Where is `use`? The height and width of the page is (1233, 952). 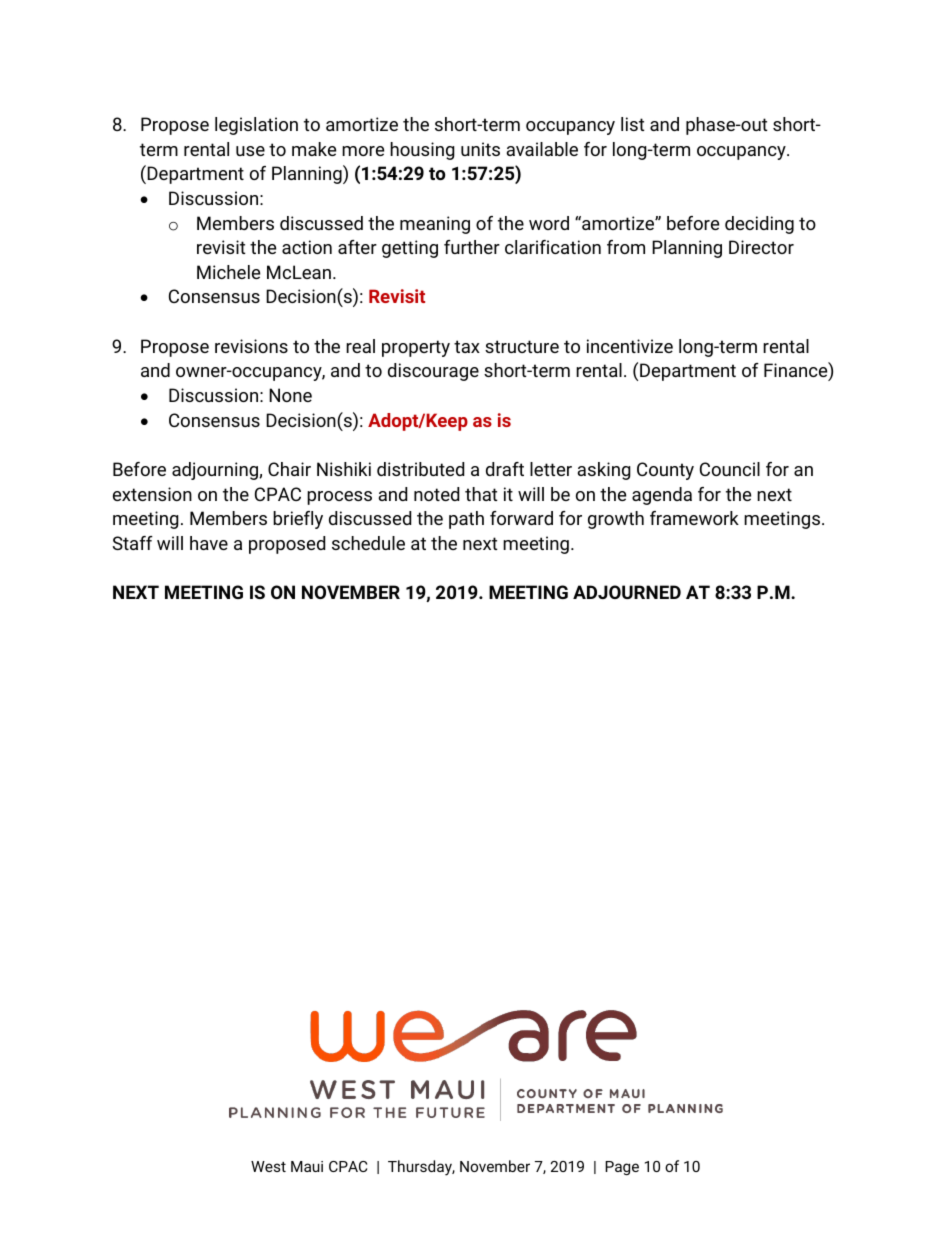 use is located at coordinates (250, 151).
